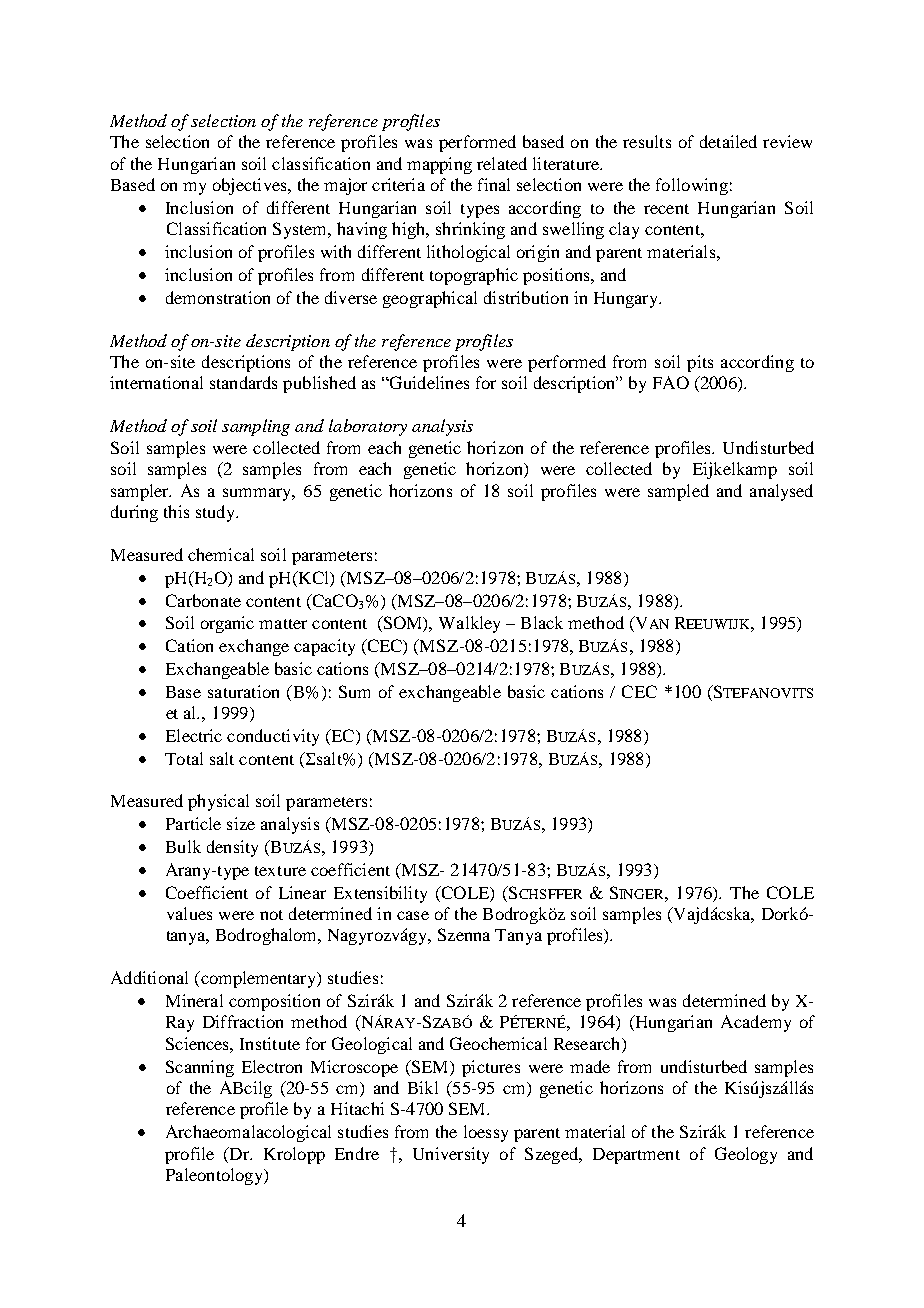 The height and width of the screenshot is (1308, 924). What do you see at coordinates (227, 624) in the screenshot?
I see `organic` at bounding box center [227, 624].
